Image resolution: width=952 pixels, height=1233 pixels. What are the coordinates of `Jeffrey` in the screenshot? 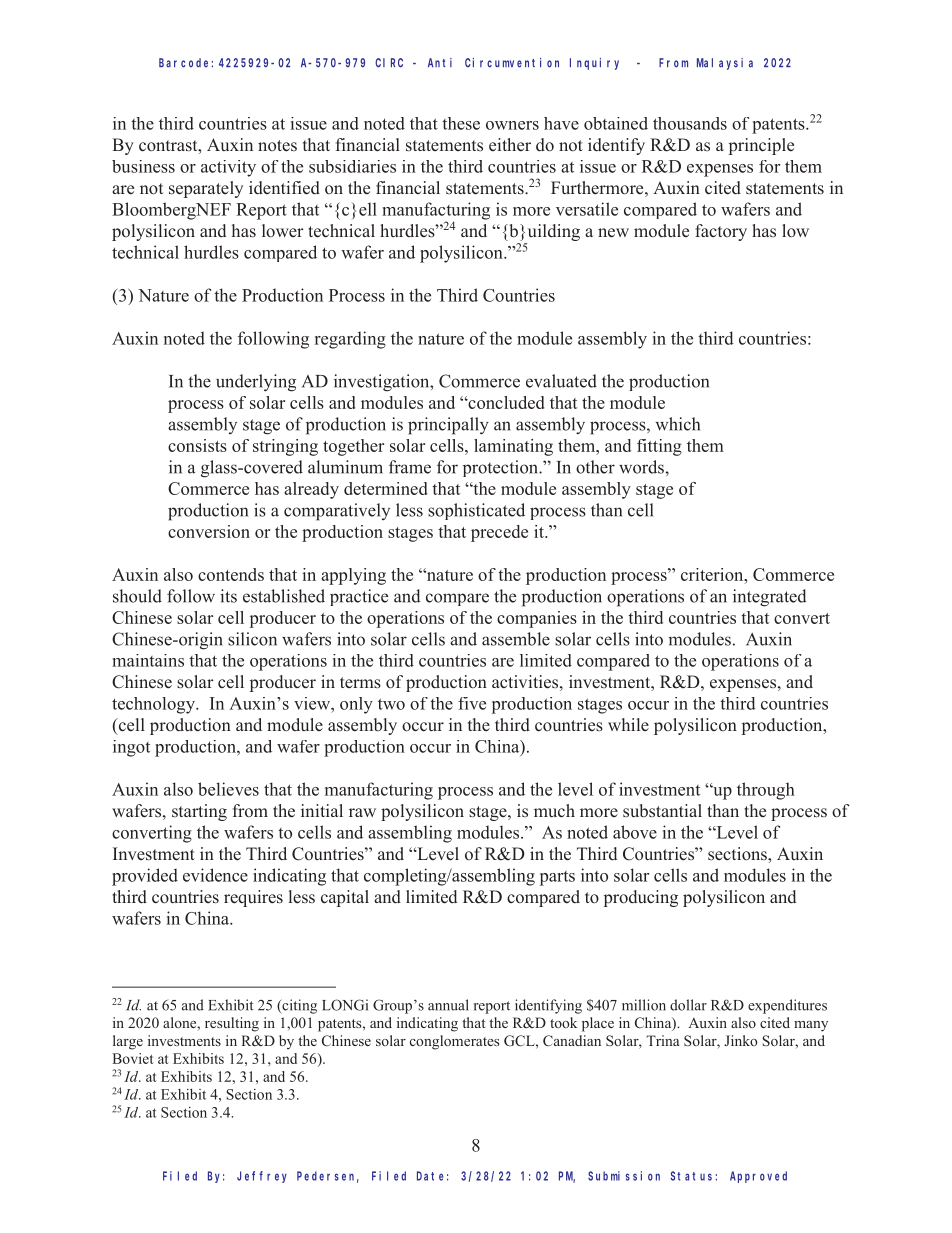 It's located at (262, 1177).
